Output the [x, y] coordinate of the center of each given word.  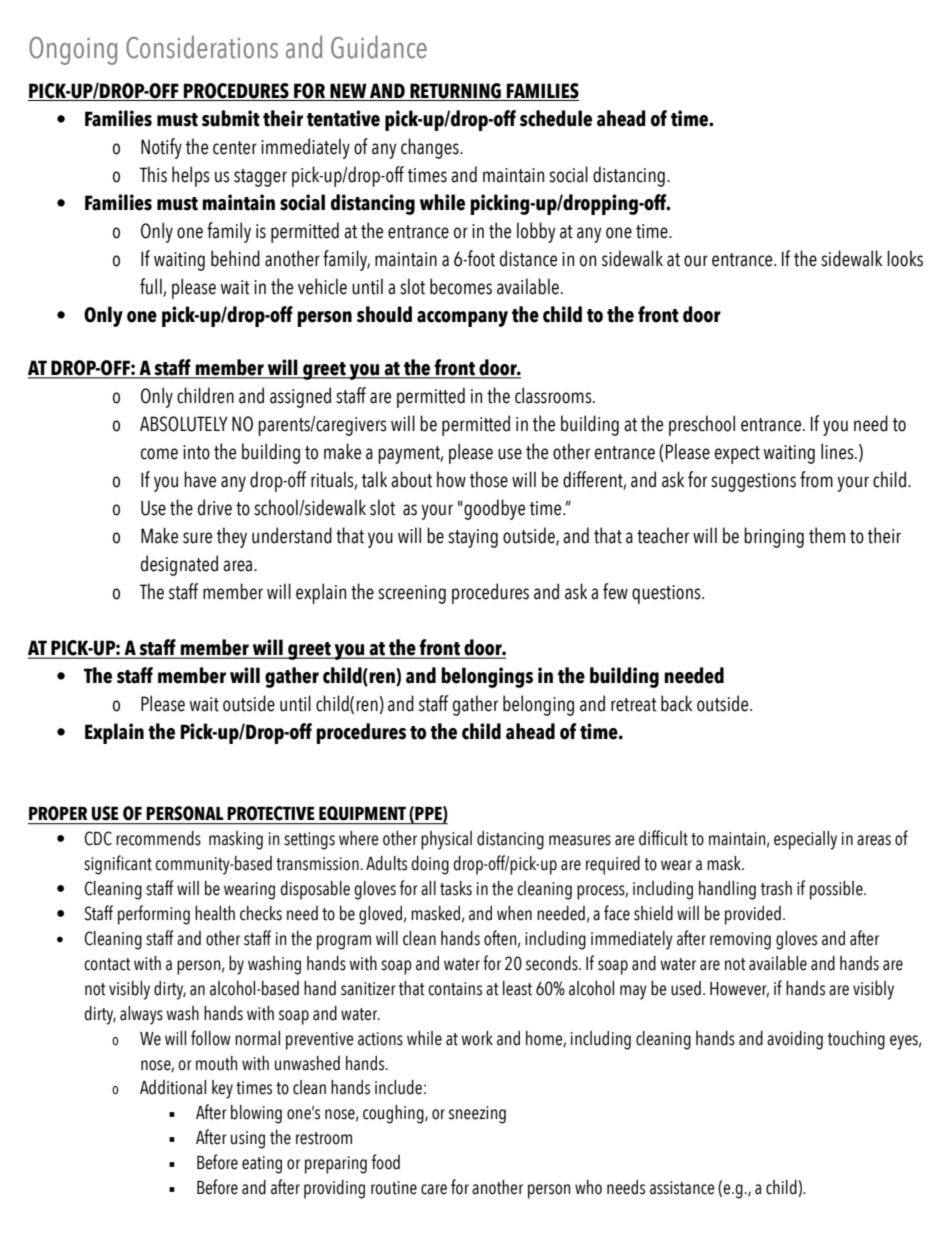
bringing [774, 537]
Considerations [202, 47]
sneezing [477, 1115]
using [248, 1140]
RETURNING [455, 92]
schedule [556, 118]
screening [412, 594]
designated [179, 565]
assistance [682, 1188]
